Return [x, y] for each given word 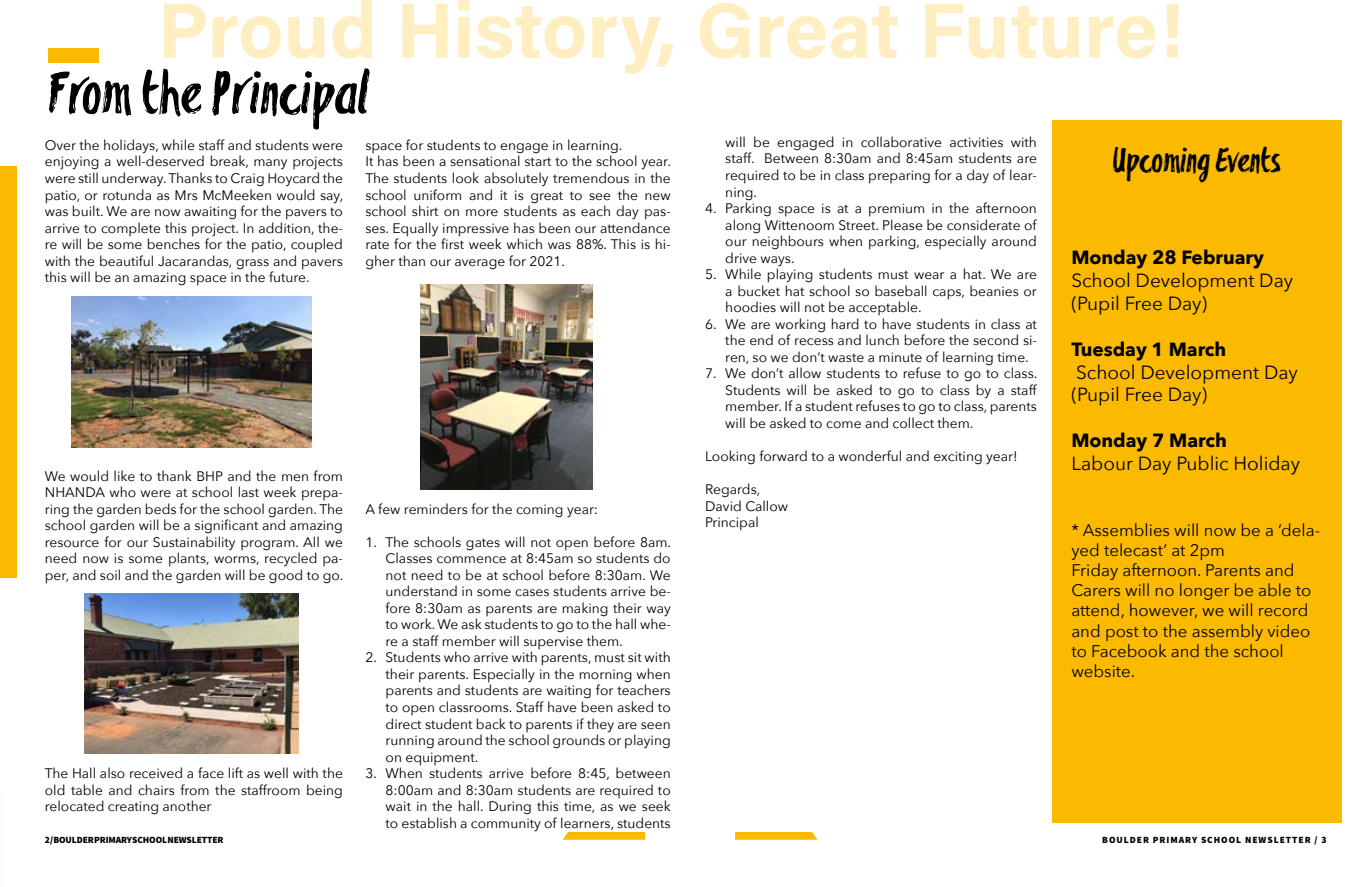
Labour [1103, 462]
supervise [553, 644]
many [270, 164]
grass [252, 264]
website [1101, 670]
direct [403, 724]
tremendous [591, 178]
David [723, 506]
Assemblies [1126, 529]
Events [1248, 160]
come [843, 425]
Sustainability [194, 543]
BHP [210, 476]
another [187, 806]
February [1223, 259]
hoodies [751, 307]
